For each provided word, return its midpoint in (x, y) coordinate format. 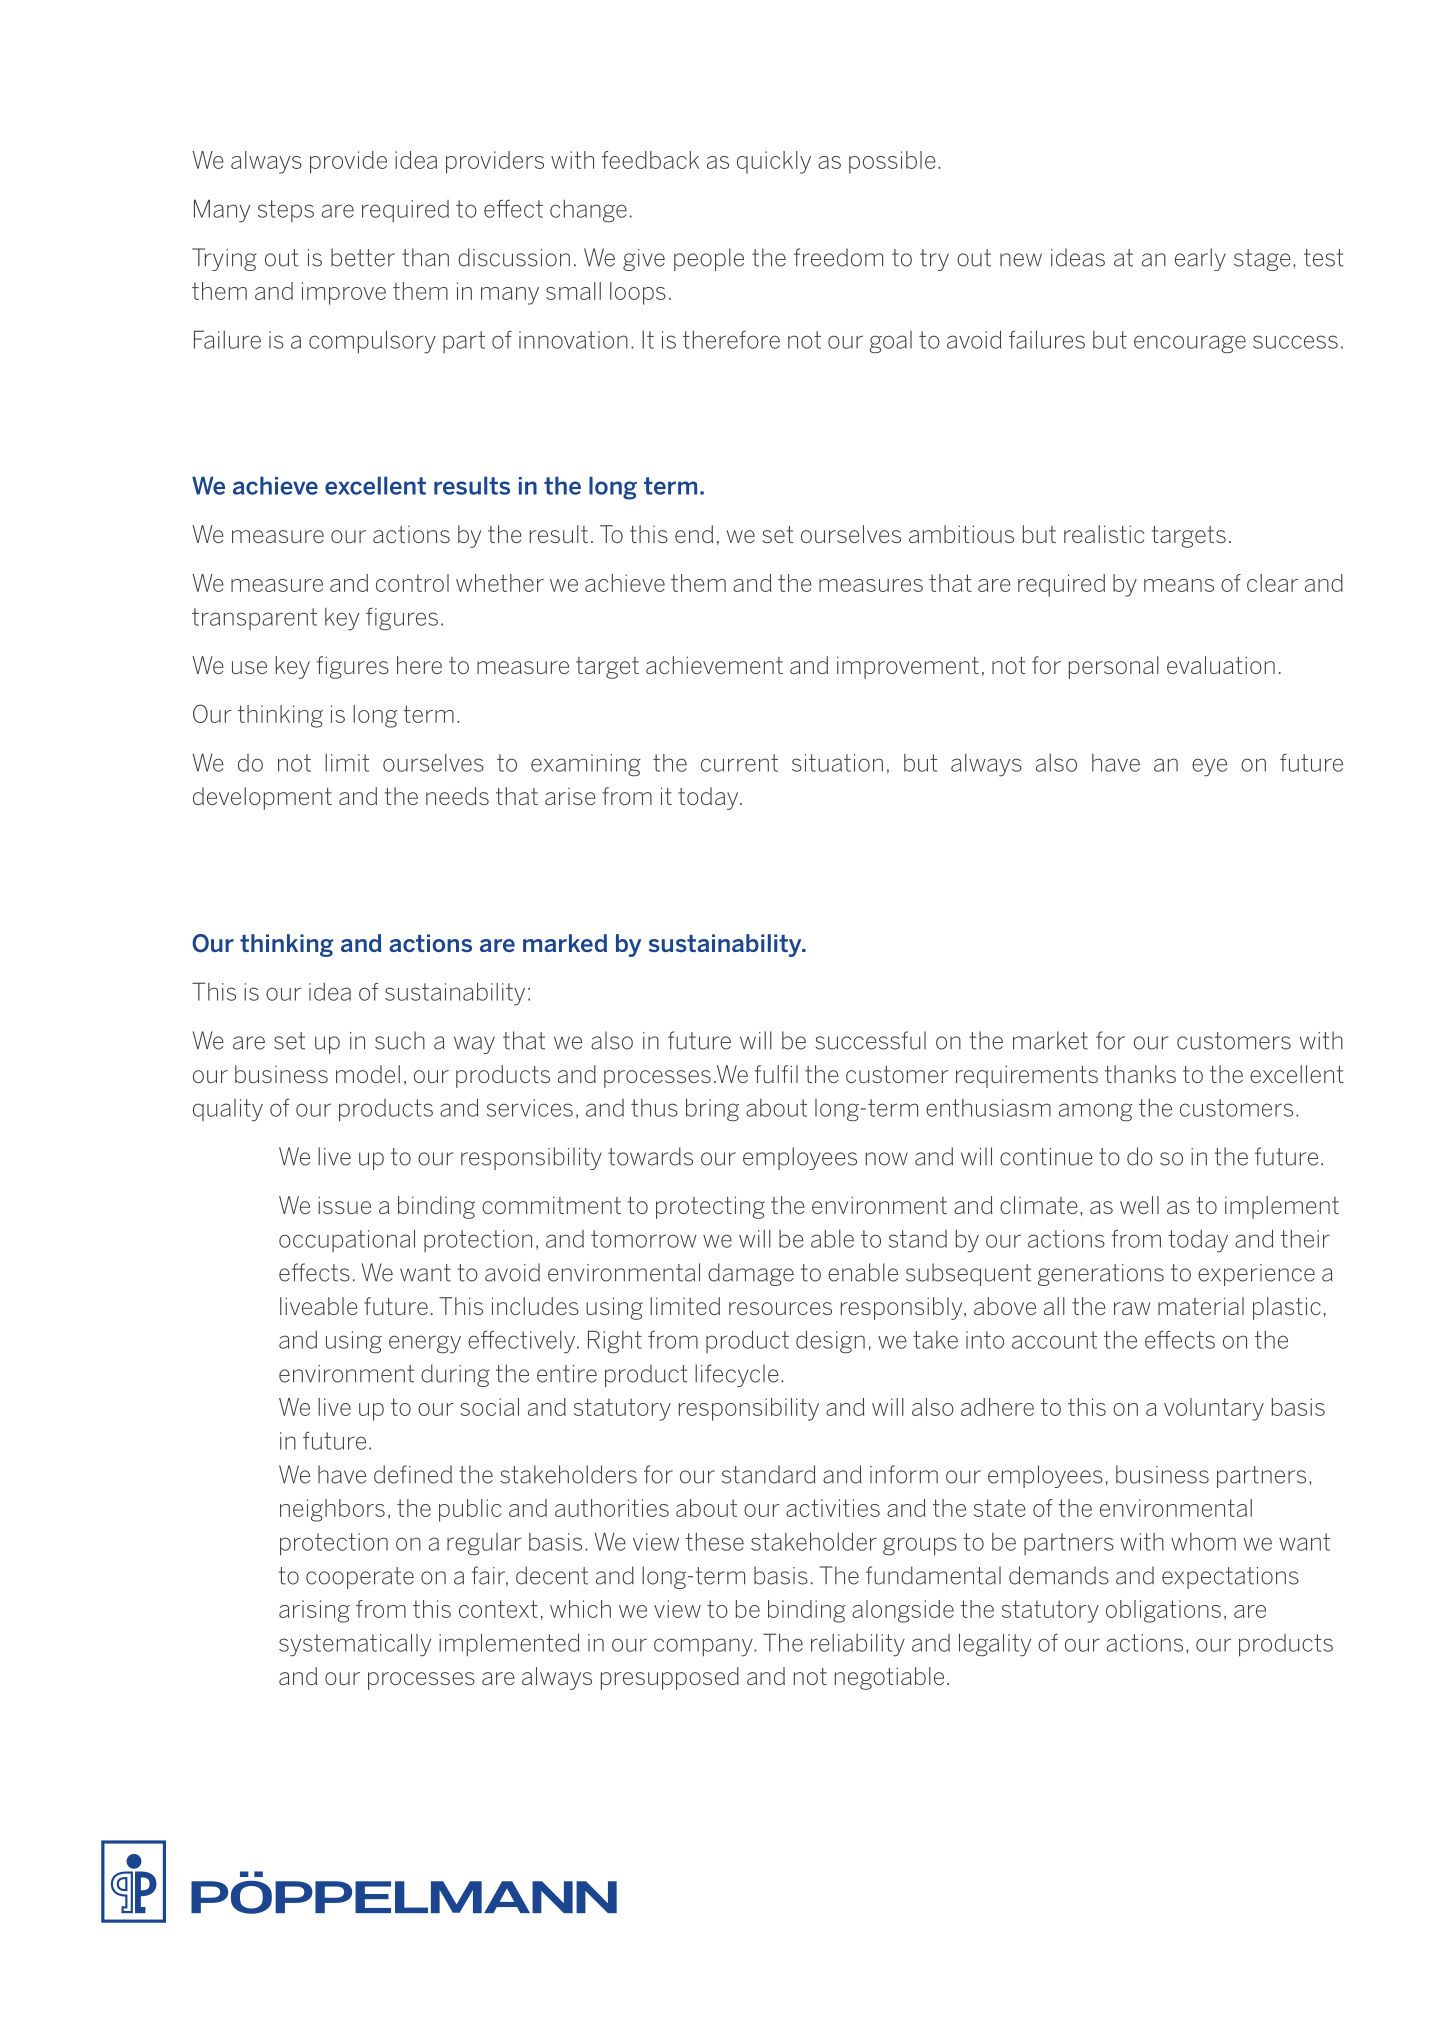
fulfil (776, 1074)
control (412, 583)
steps (286, 211)
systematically (355, 1645)
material (1201, 1306)
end (694, 534)
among (1096, 1112)
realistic (1104, 534)
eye (1209, 767)
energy (425, 1344)
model (368, 1074)
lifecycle (737, 1375)
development (262, 798)
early (1200, 259)
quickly (774, 162)
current (739, 763)
